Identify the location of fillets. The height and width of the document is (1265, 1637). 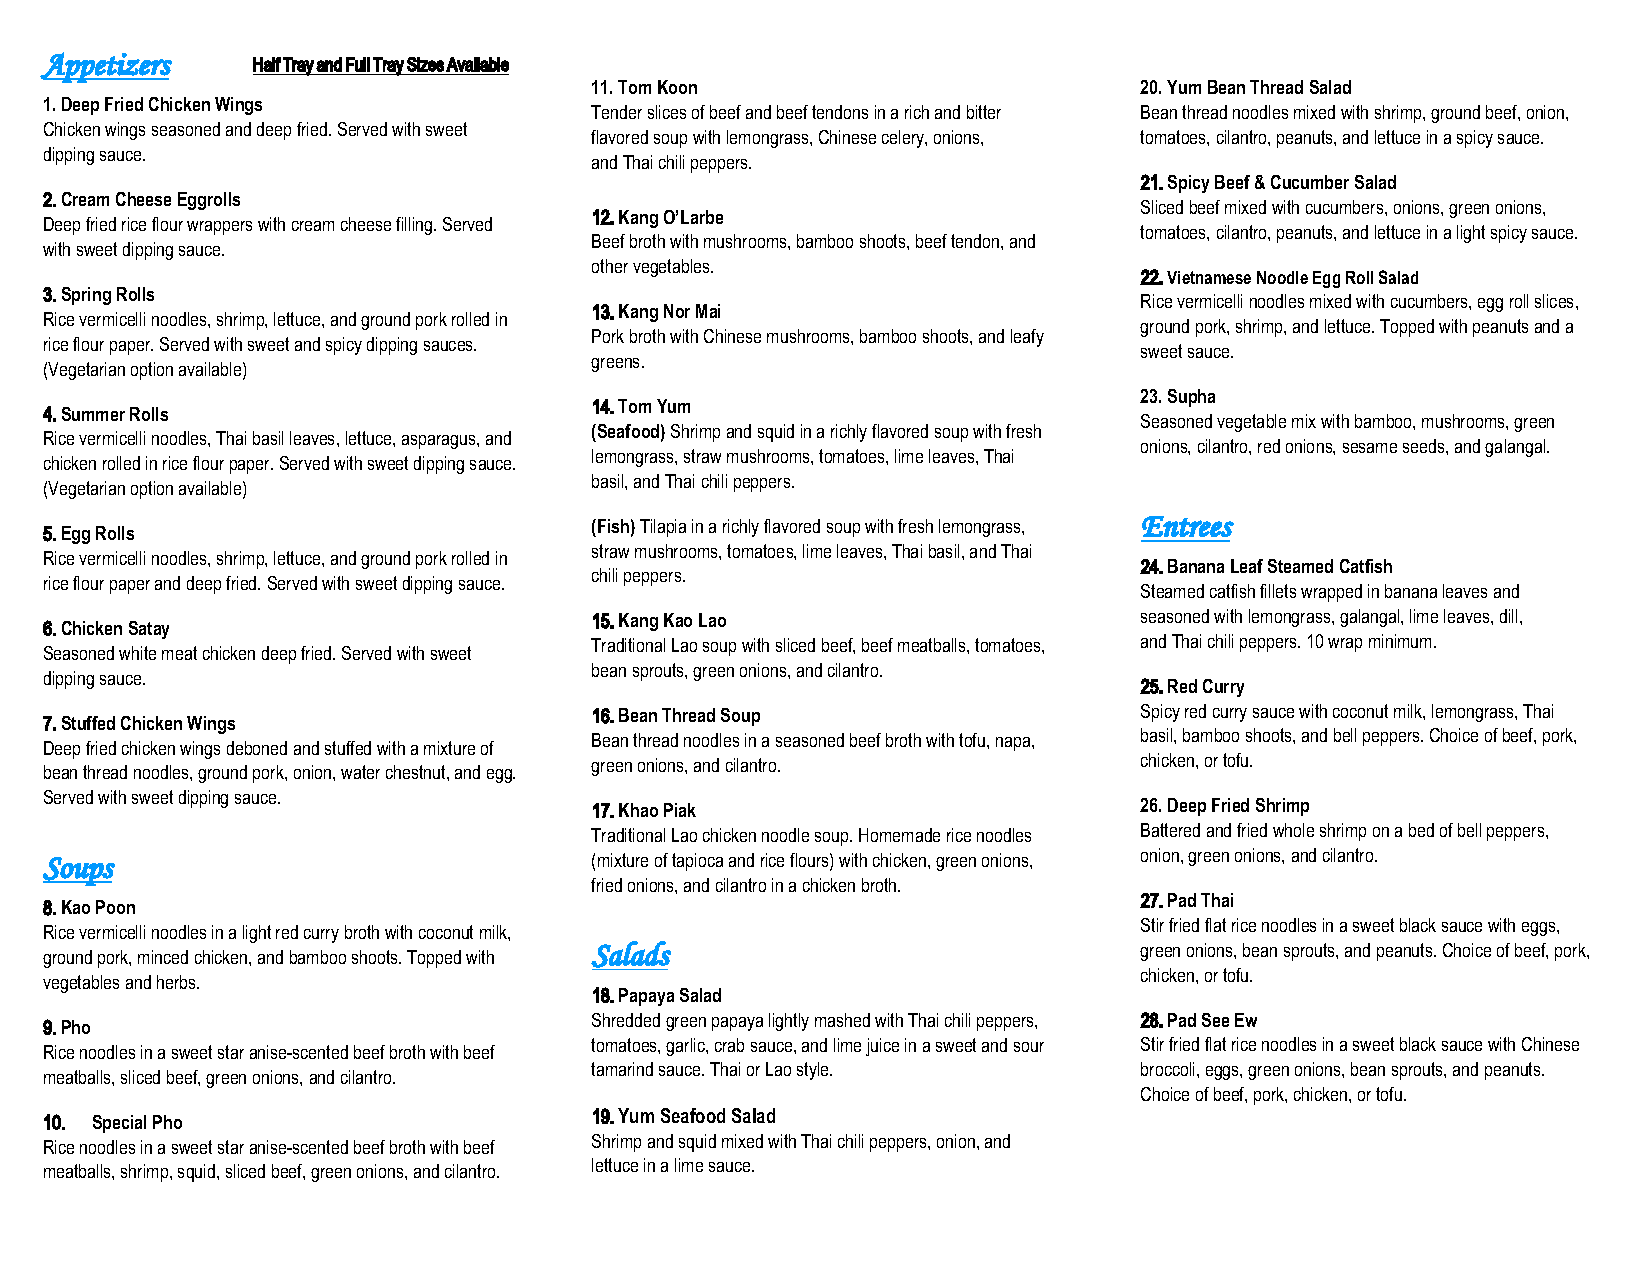
(1278, 591).
